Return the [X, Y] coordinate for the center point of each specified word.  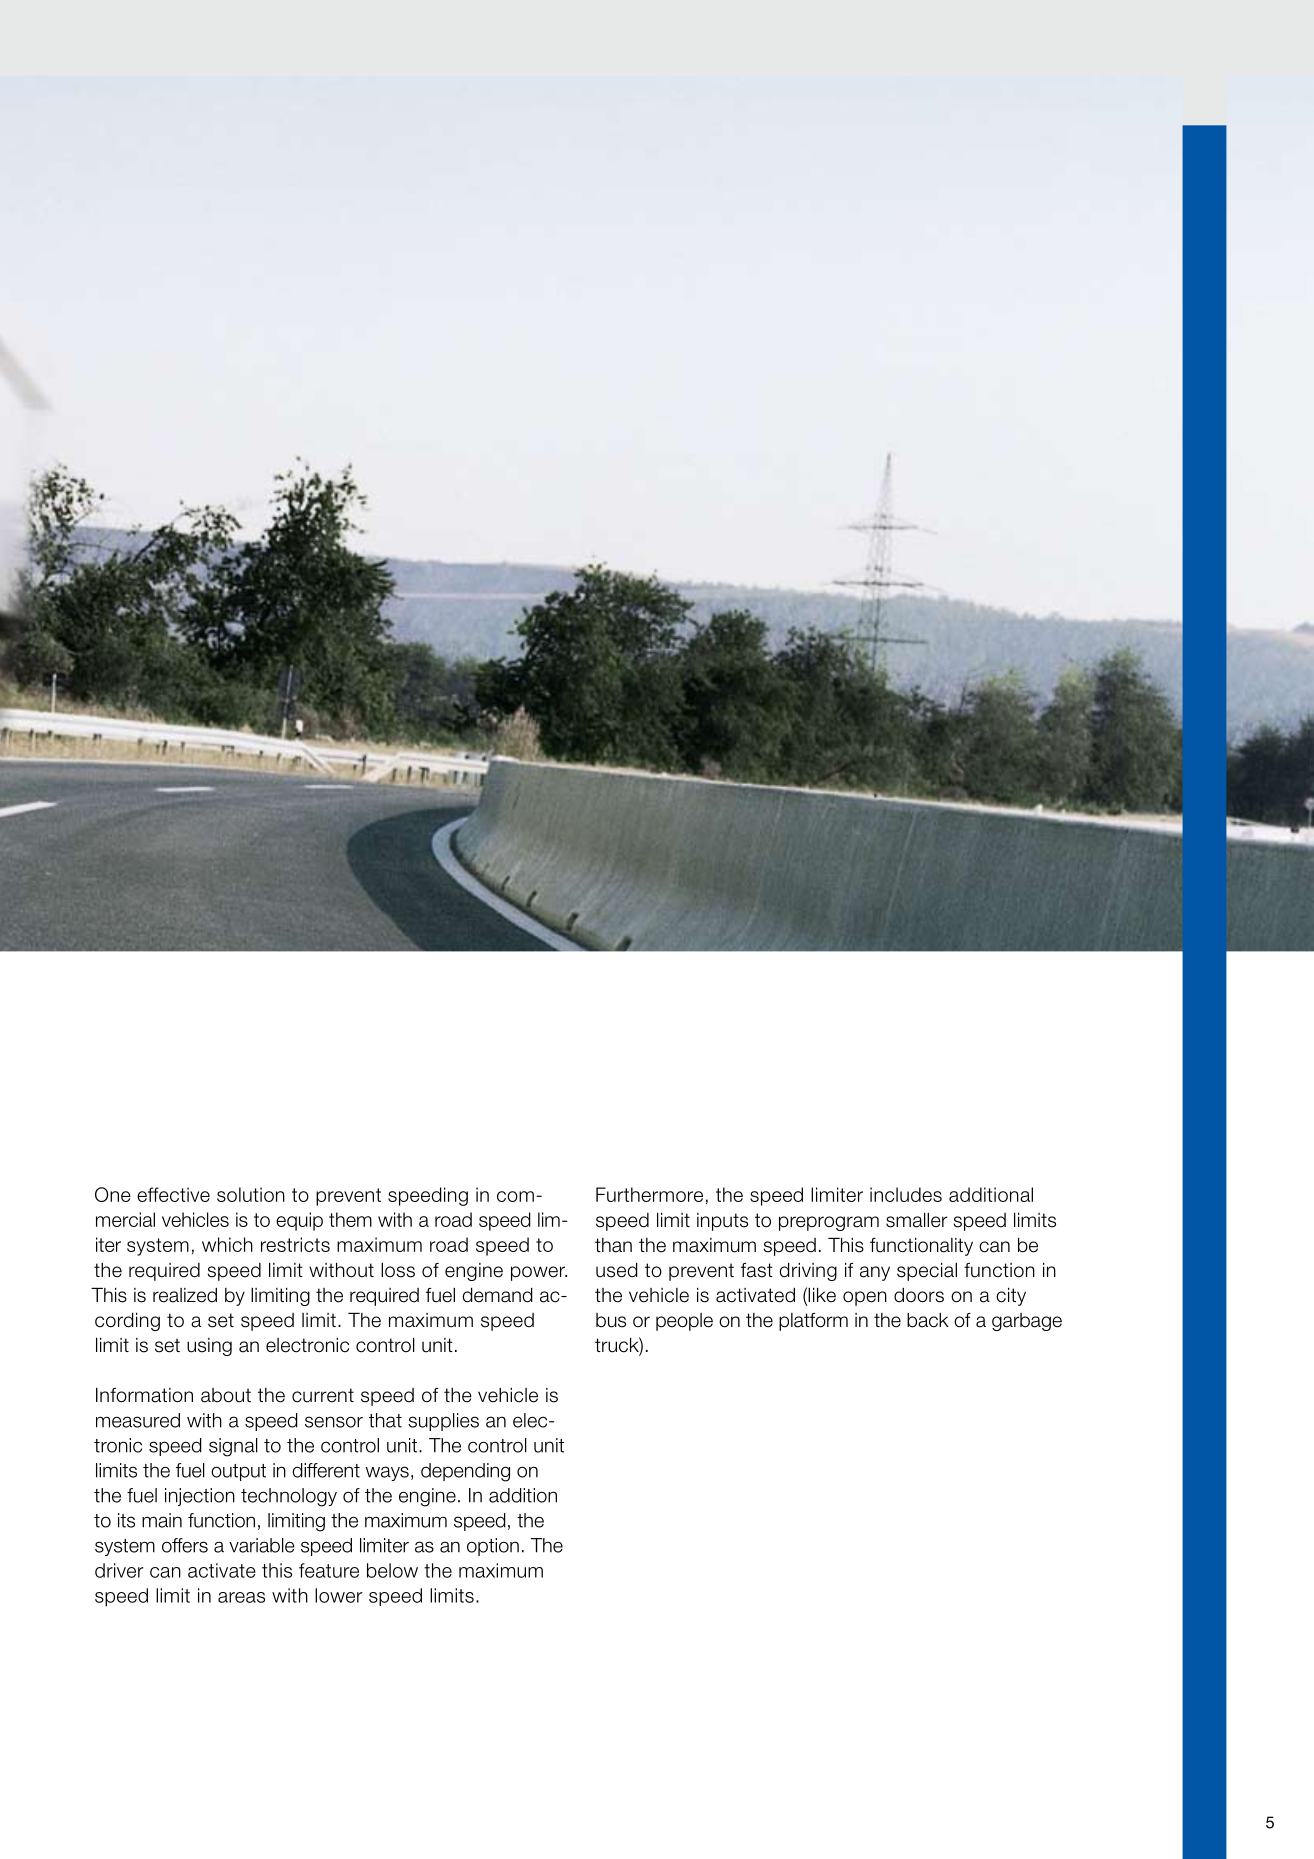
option [493, 1547]
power [539, 1273]
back [928, 1320]
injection [200, 1497]
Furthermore [649, 1194]
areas [241, 1597]
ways [387, 1473]
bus [611, 1320]
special [927, 1272]
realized [185, 1295]
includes [906, 1194]
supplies [443, 1422]
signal [233, 1447]
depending [465, 1472]
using [209, 1347]
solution [251, 1194]
